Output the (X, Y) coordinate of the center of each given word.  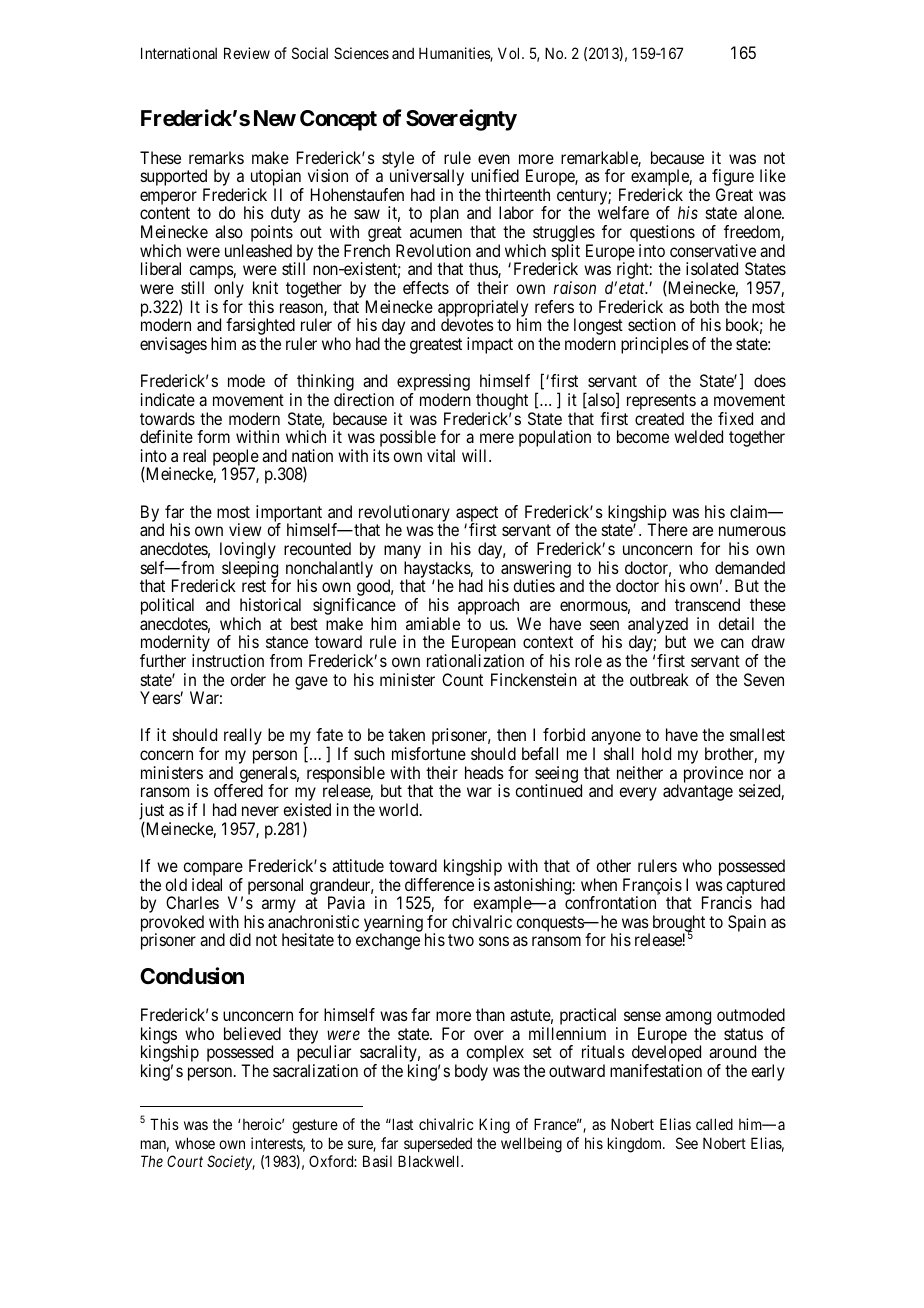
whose (195, 1143)
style (398, 160)
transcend (707, 604)
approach (488, 608)
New (275, 118)
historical (270, 604)
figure (733, 179)
